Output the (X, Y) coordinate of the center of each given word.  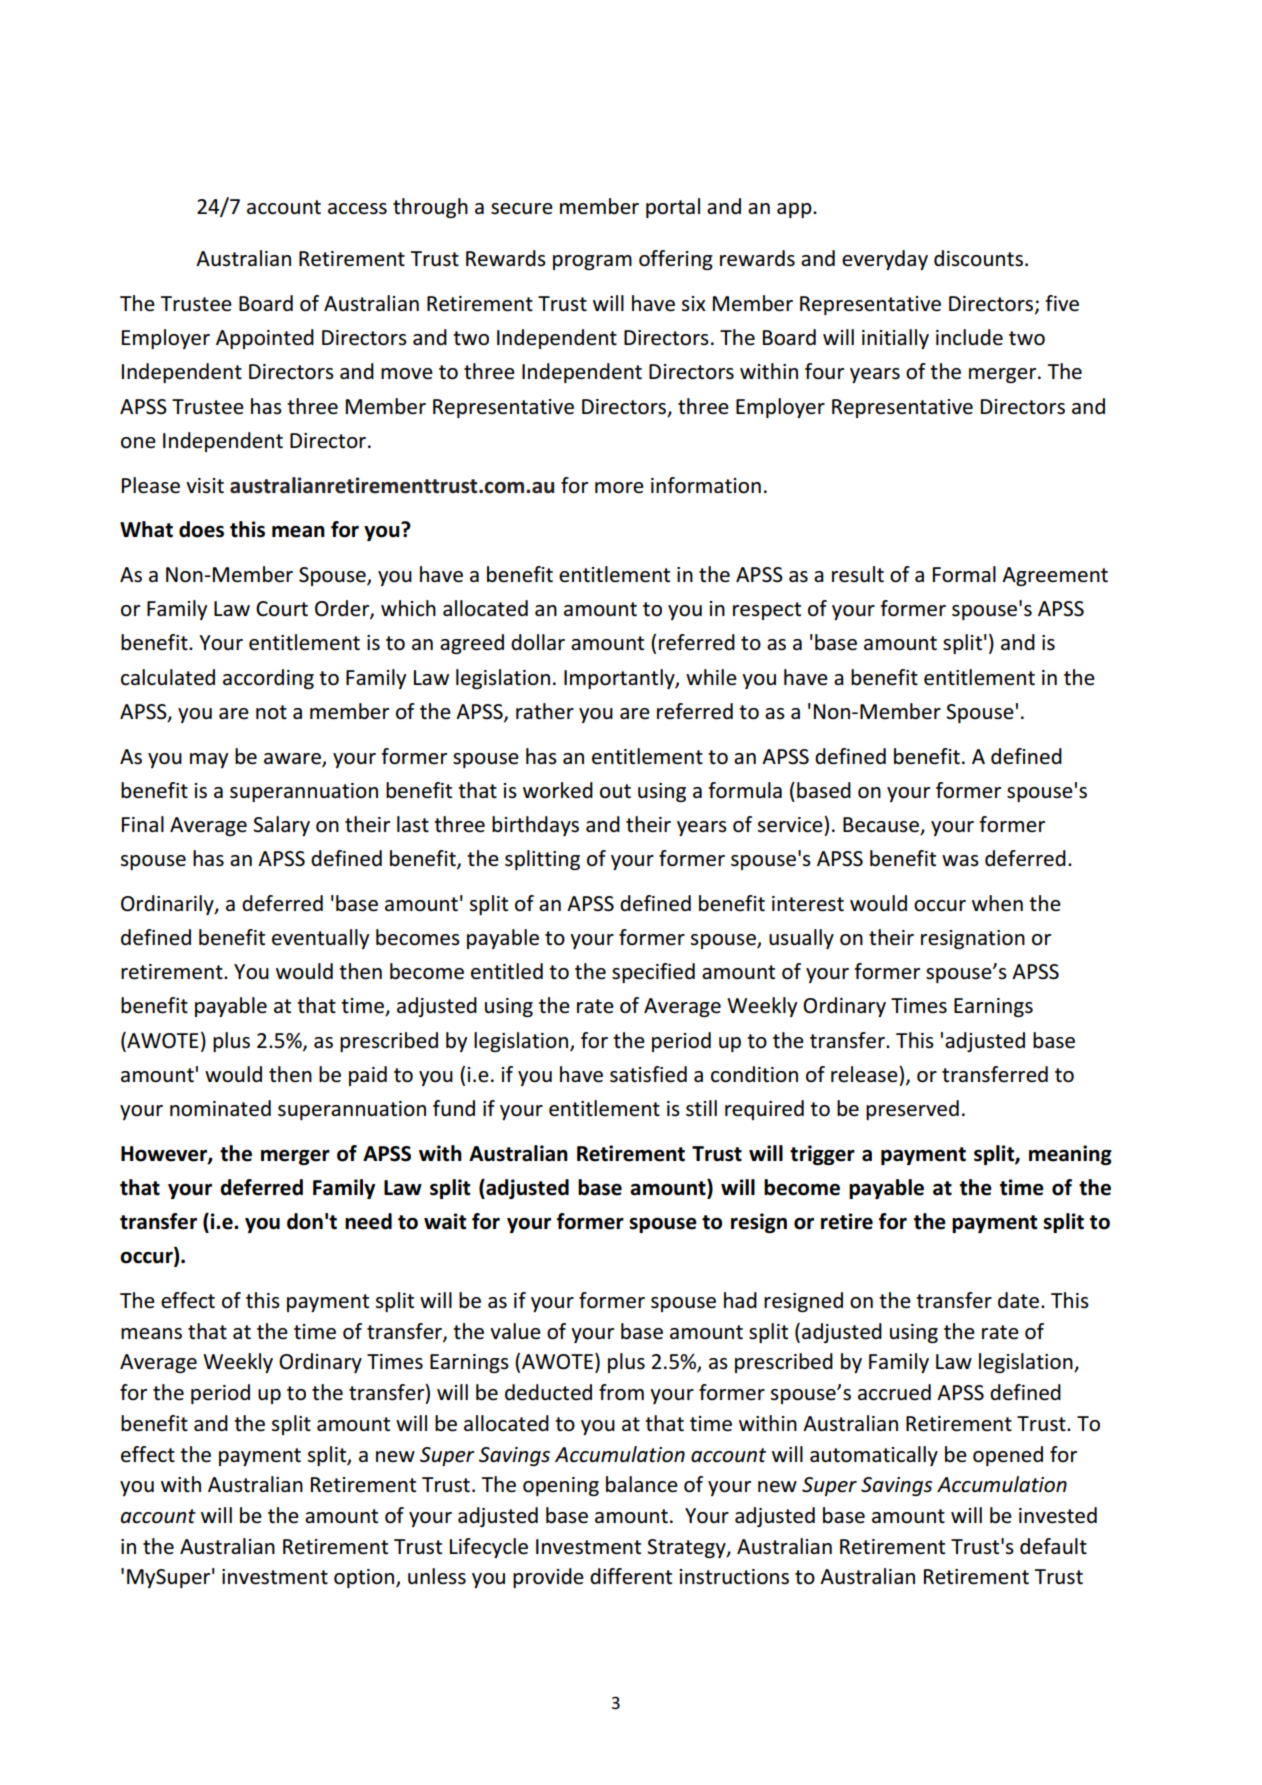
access (357, 209)
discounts (978, 258)
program (592, 262)
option (365, 1578)
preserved (912, 1110)
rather (545, 711)
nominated (220, 1108)
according (268, 679)
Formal (964, 574)
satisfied (648, 1074)
